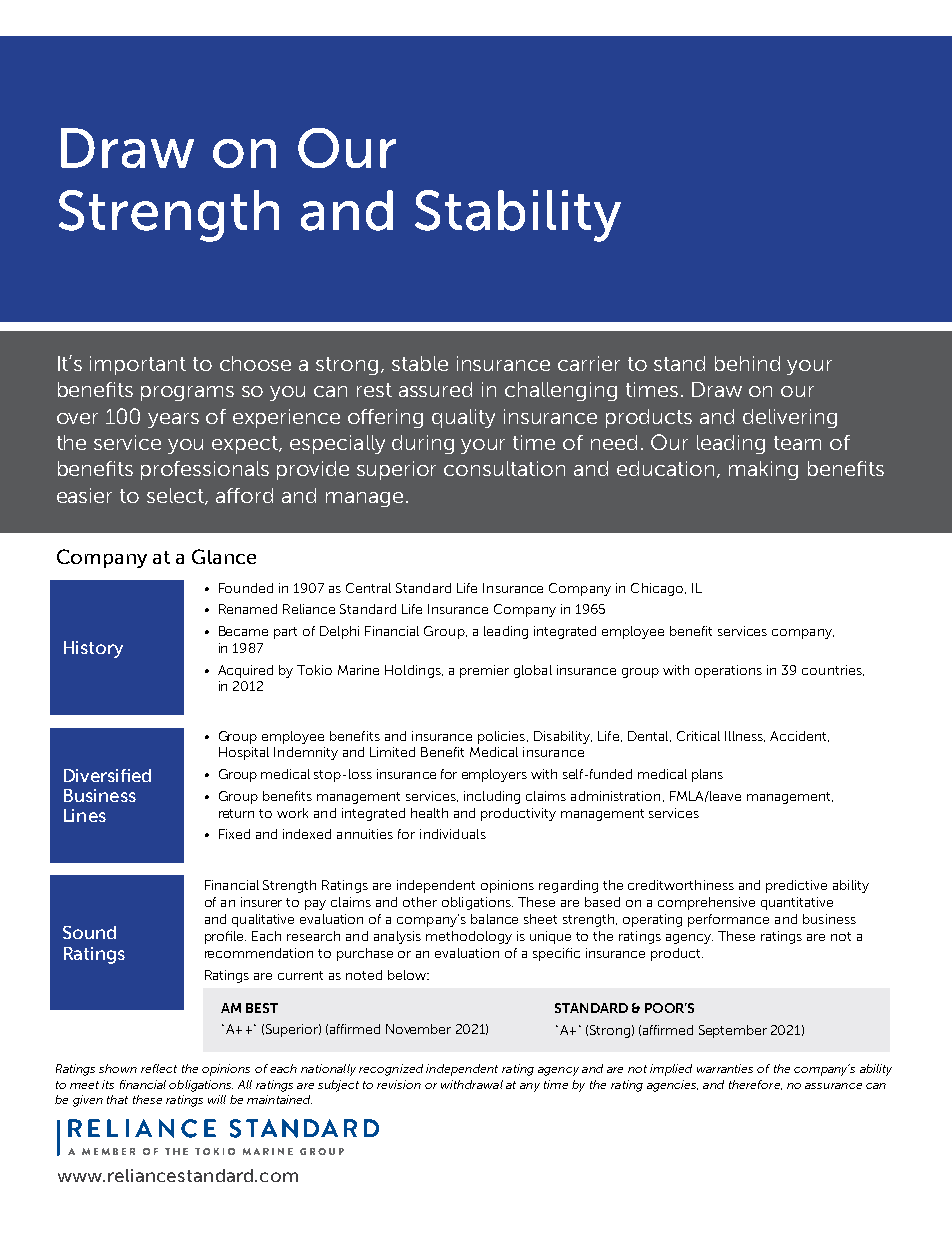 Image resolution: width=952 pixels, height=1233 pixels. What do you see at coordinates (399, 1084) in the image?
I see `revision` at bounding box center [399, 1084].
